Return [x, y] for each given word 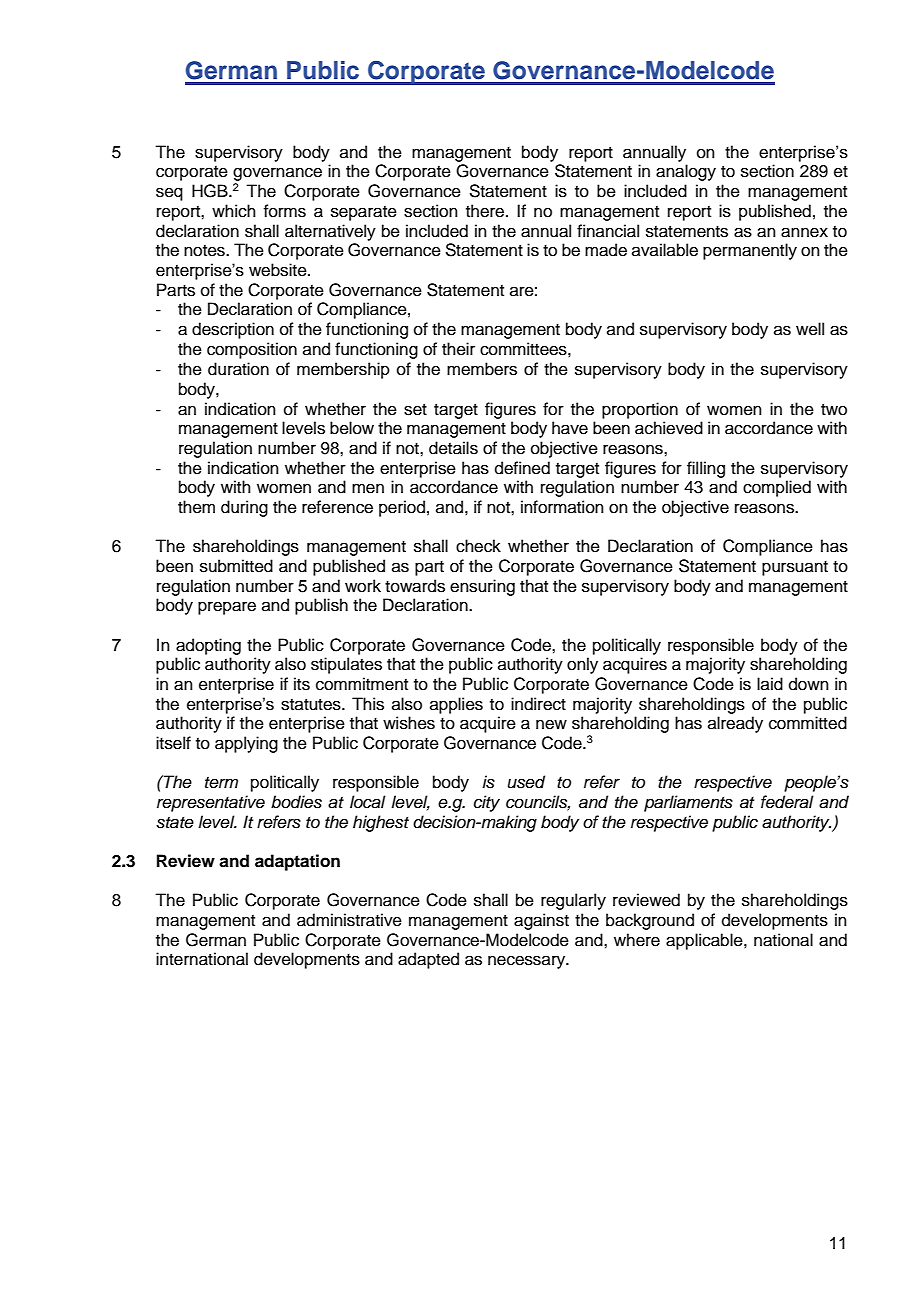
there [485, 211]
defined [522, 468]
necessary [528, 962]
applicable [705, 941]
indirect [538, 704]
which [234, 211]
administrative [349, 920]
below [352, 428]
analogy [686, 172]
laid [770, 684]
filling [706, 469]
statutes [312, 705]
